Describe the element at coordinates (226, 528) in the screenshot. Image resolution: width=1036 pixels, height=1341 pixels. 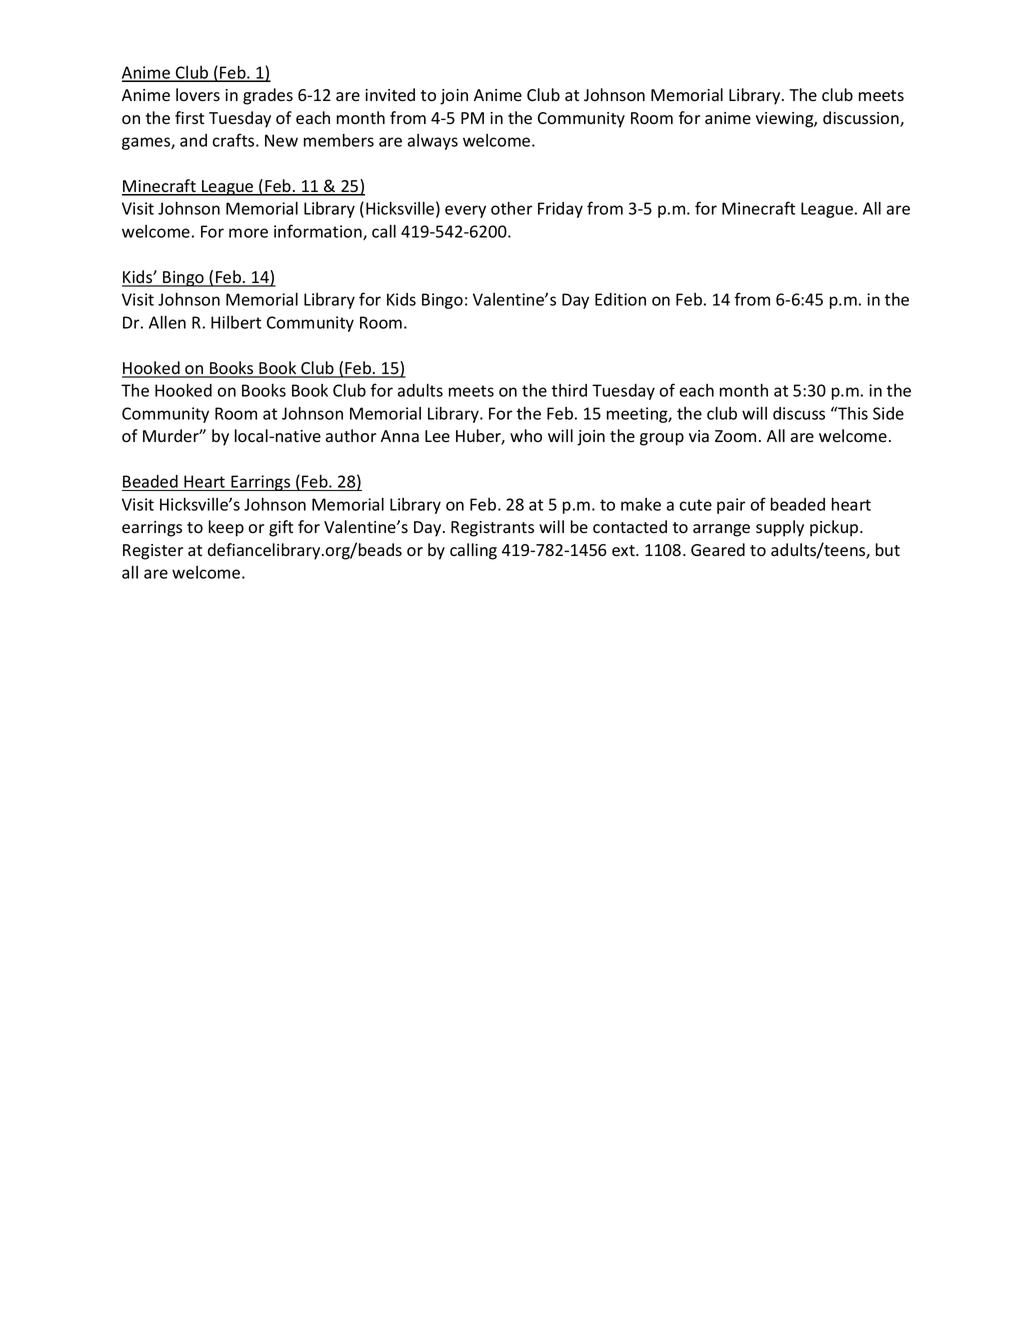
I see `keep` at that location.
